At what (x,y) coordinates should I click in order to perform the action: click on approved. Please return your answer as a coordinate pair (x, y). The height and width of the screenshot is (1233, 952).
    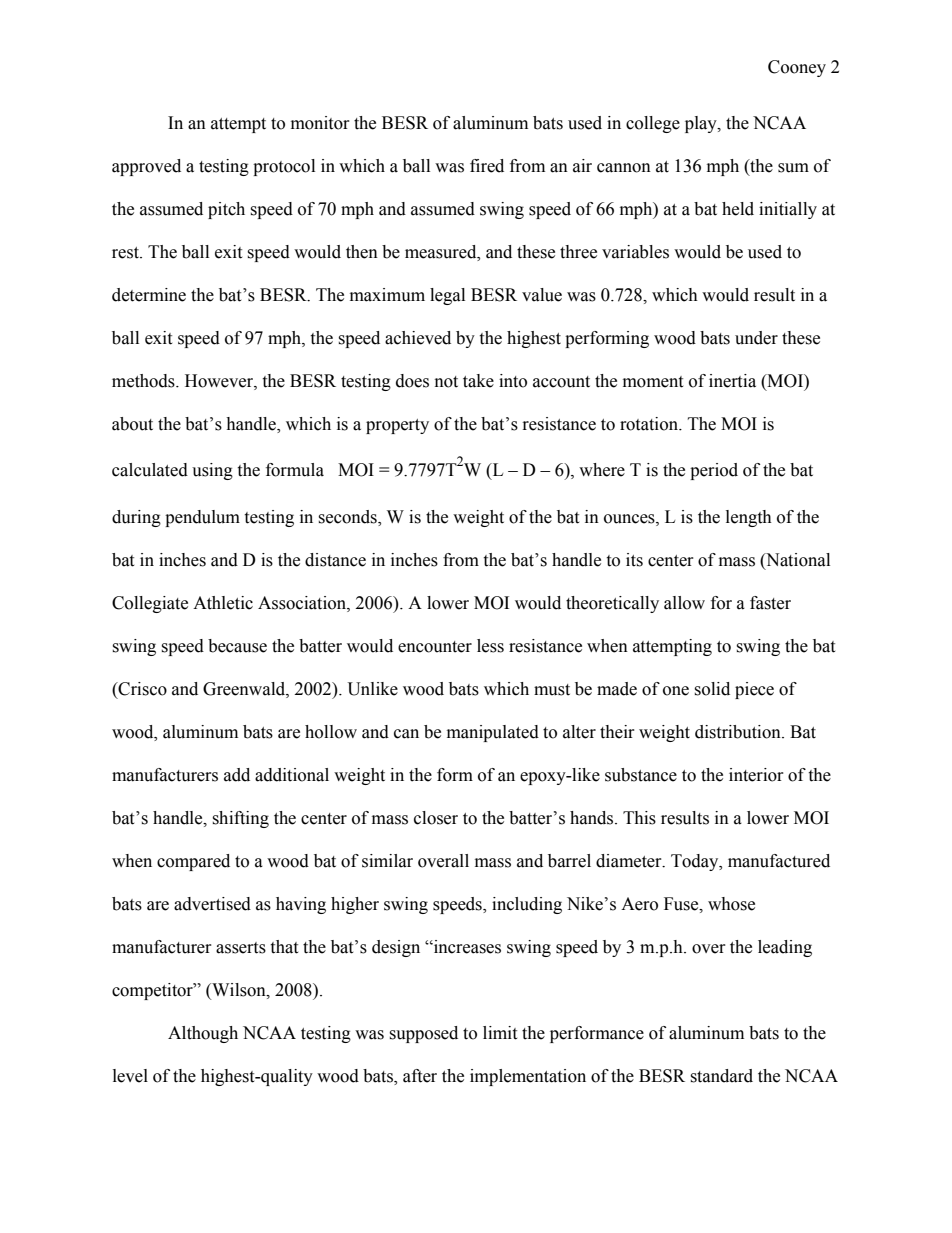
    Looking at the image, I should click on (146, 167).
